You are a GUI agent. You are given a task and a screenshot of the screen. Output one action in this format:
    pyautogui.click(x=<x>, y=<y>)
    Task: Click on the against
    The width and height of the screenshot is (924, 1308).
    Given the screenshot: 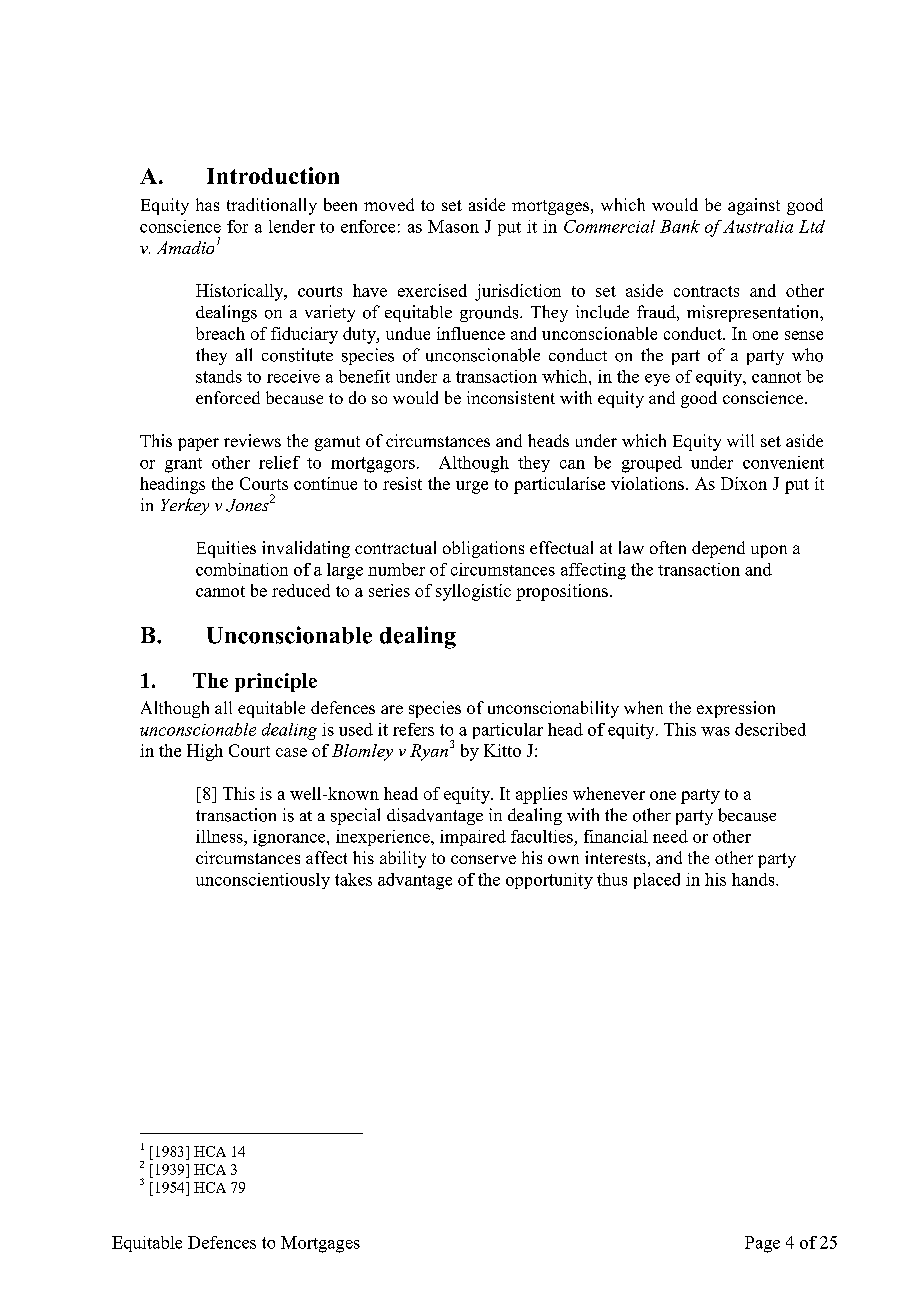 What is the action you would take?
    pyautogui.click(x=754, y=206)
